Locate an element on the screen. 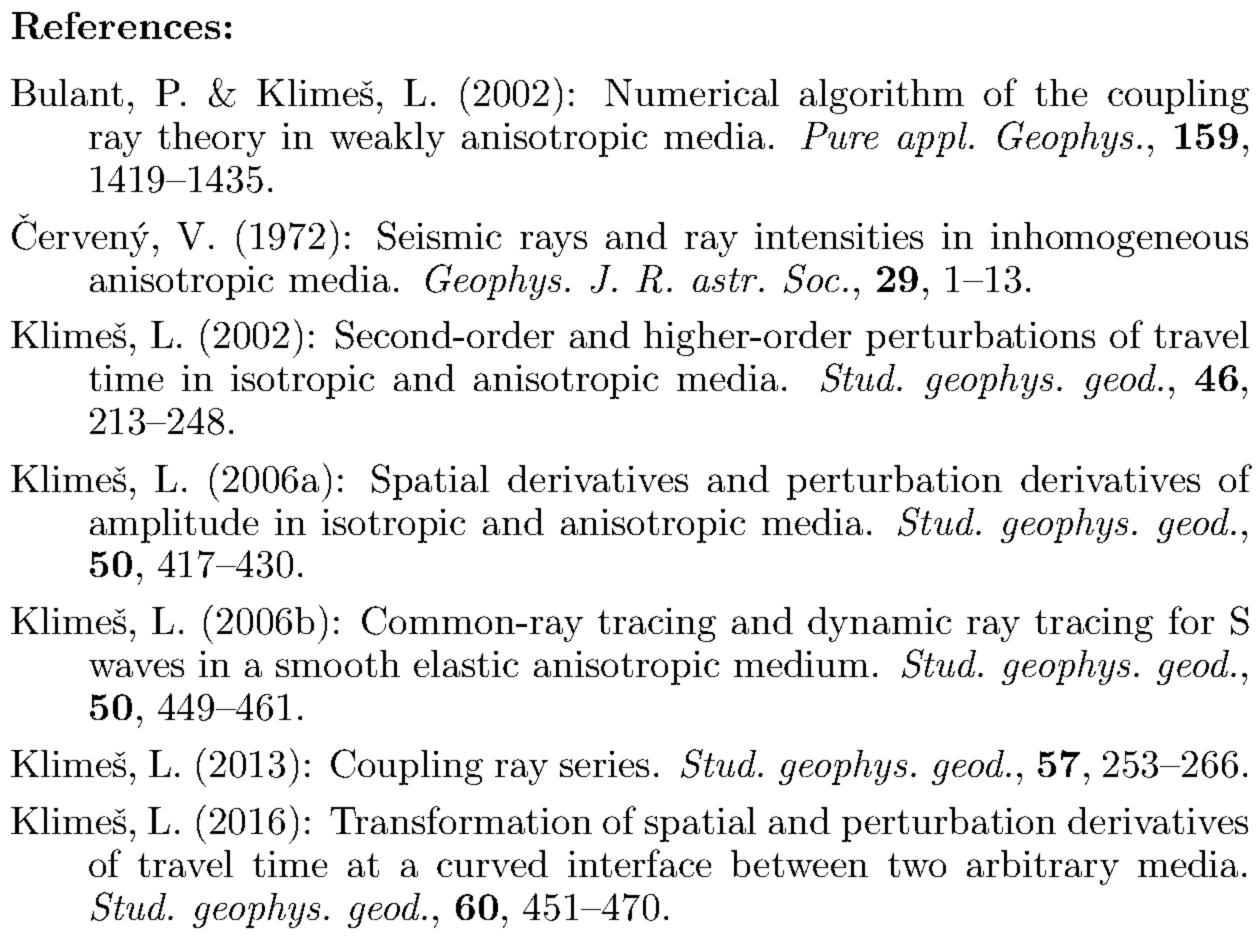 The image size is (1260, 945). References is located at coordinates (116, 25).
